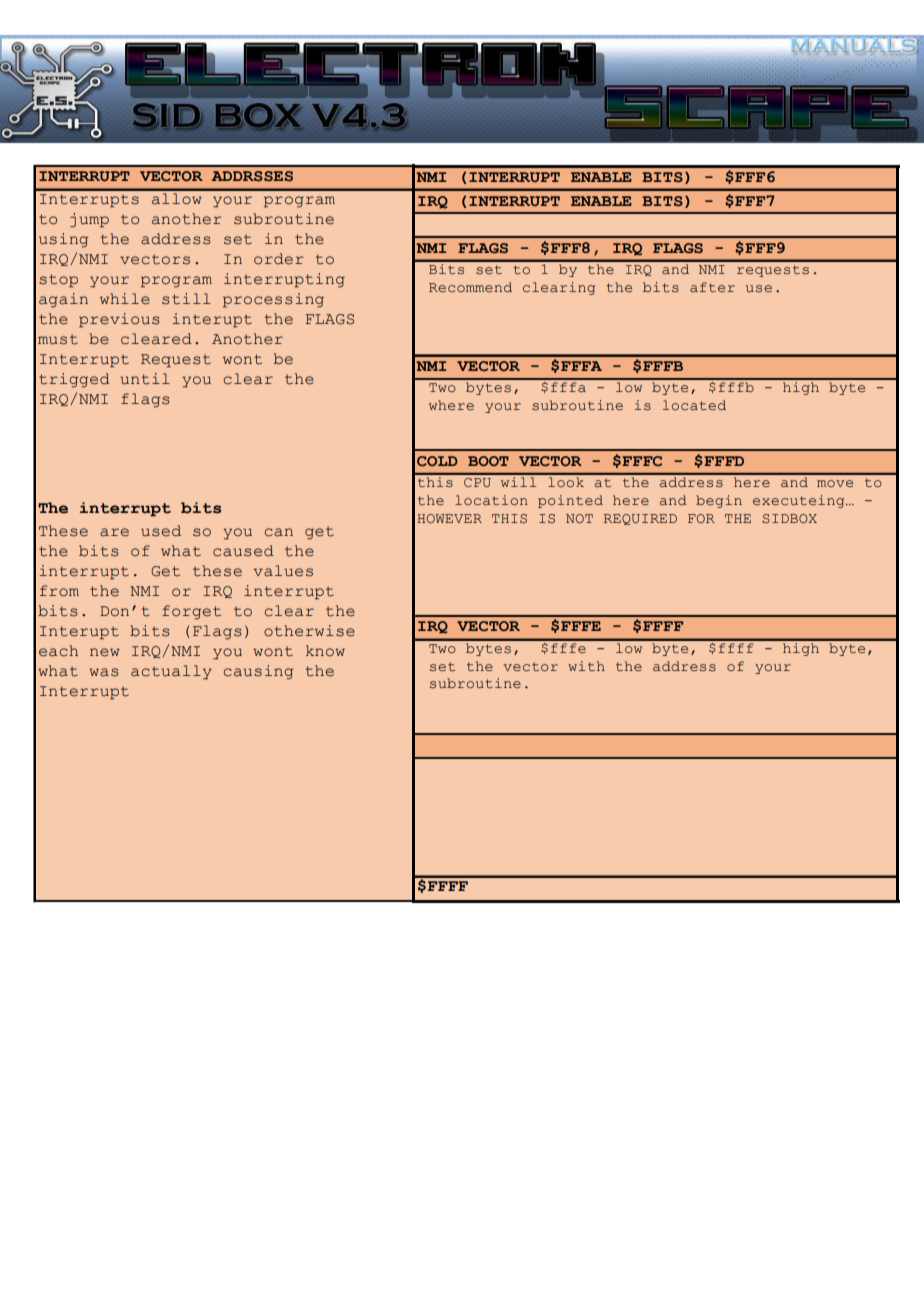 The image size is (924, 1308). What do you see at coordinates (171, 672) in the document?
I see `actually` at bounding box center [171, 672].
